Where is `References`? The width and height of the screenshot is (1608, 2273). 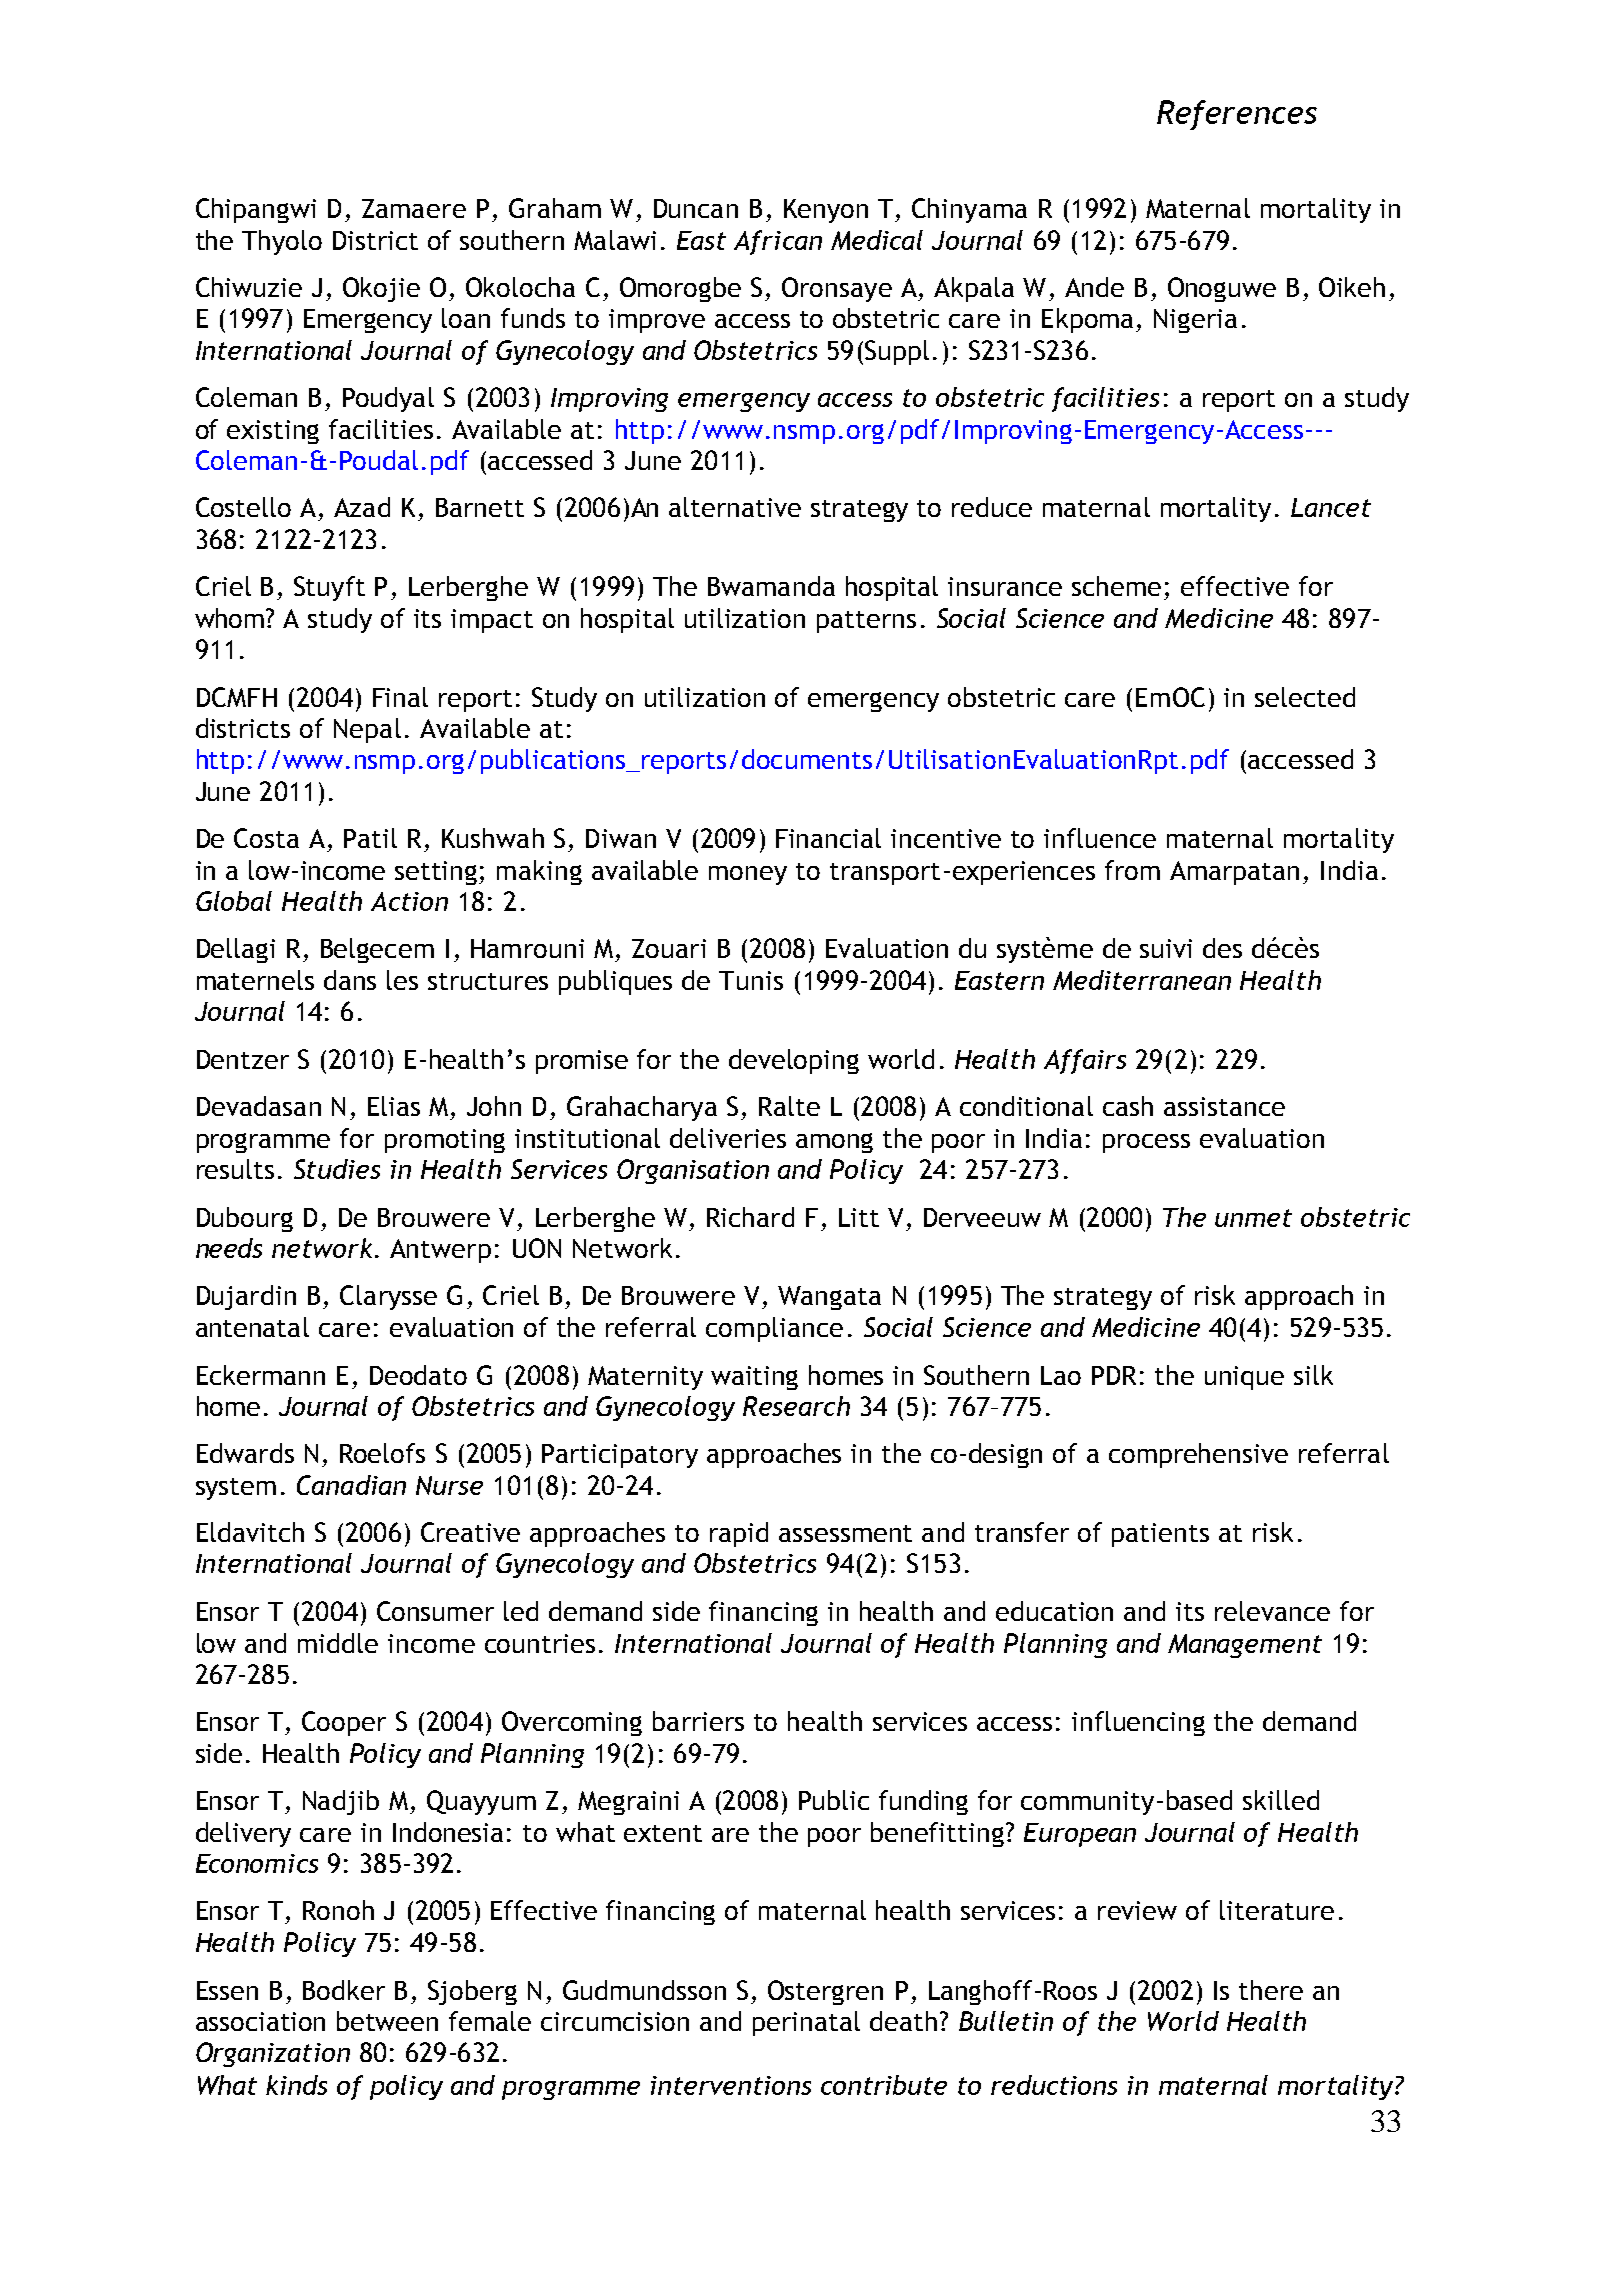 References is located at coordinates (1237, 115).
